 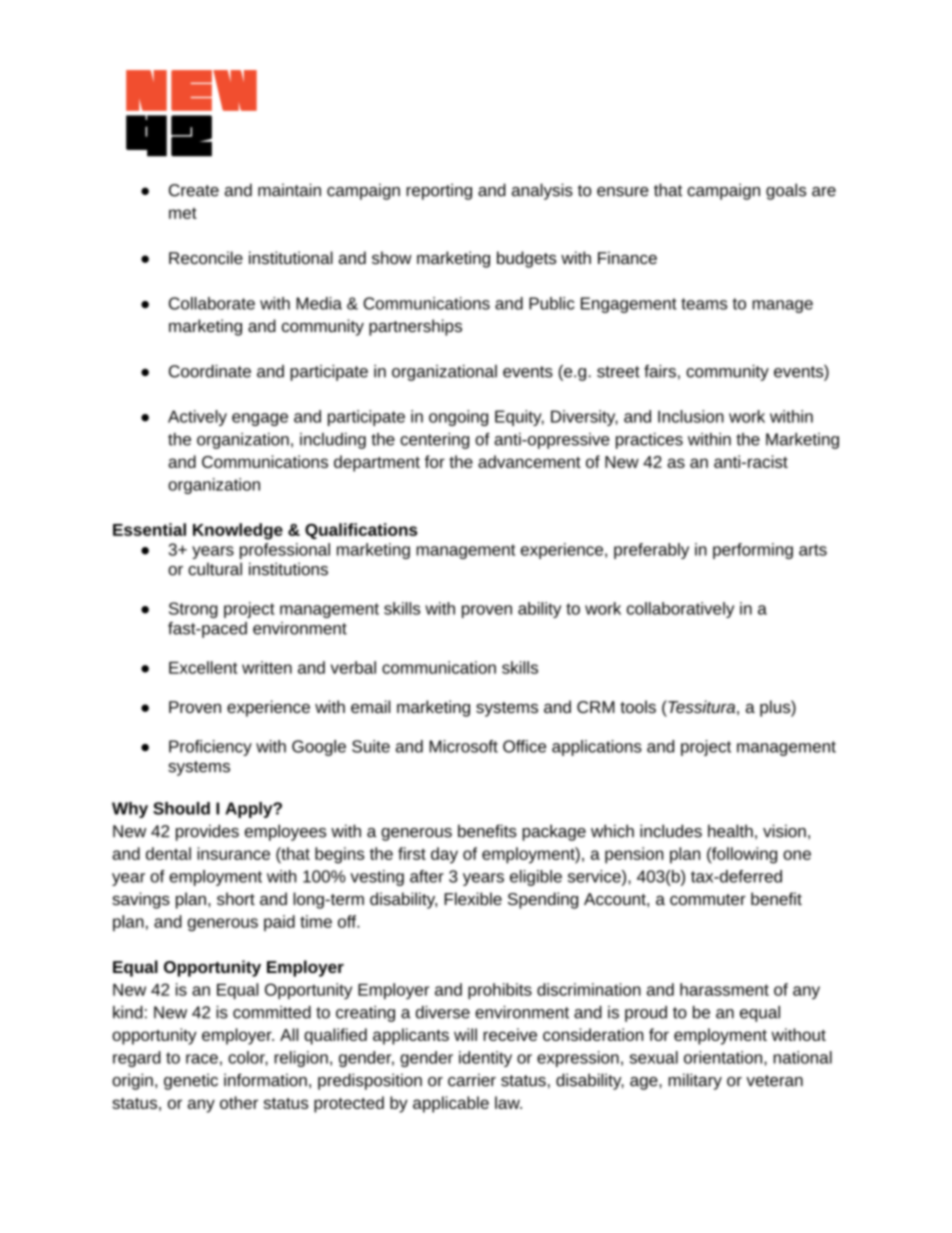 I want to click on goals, so click(x=786, y=191).
